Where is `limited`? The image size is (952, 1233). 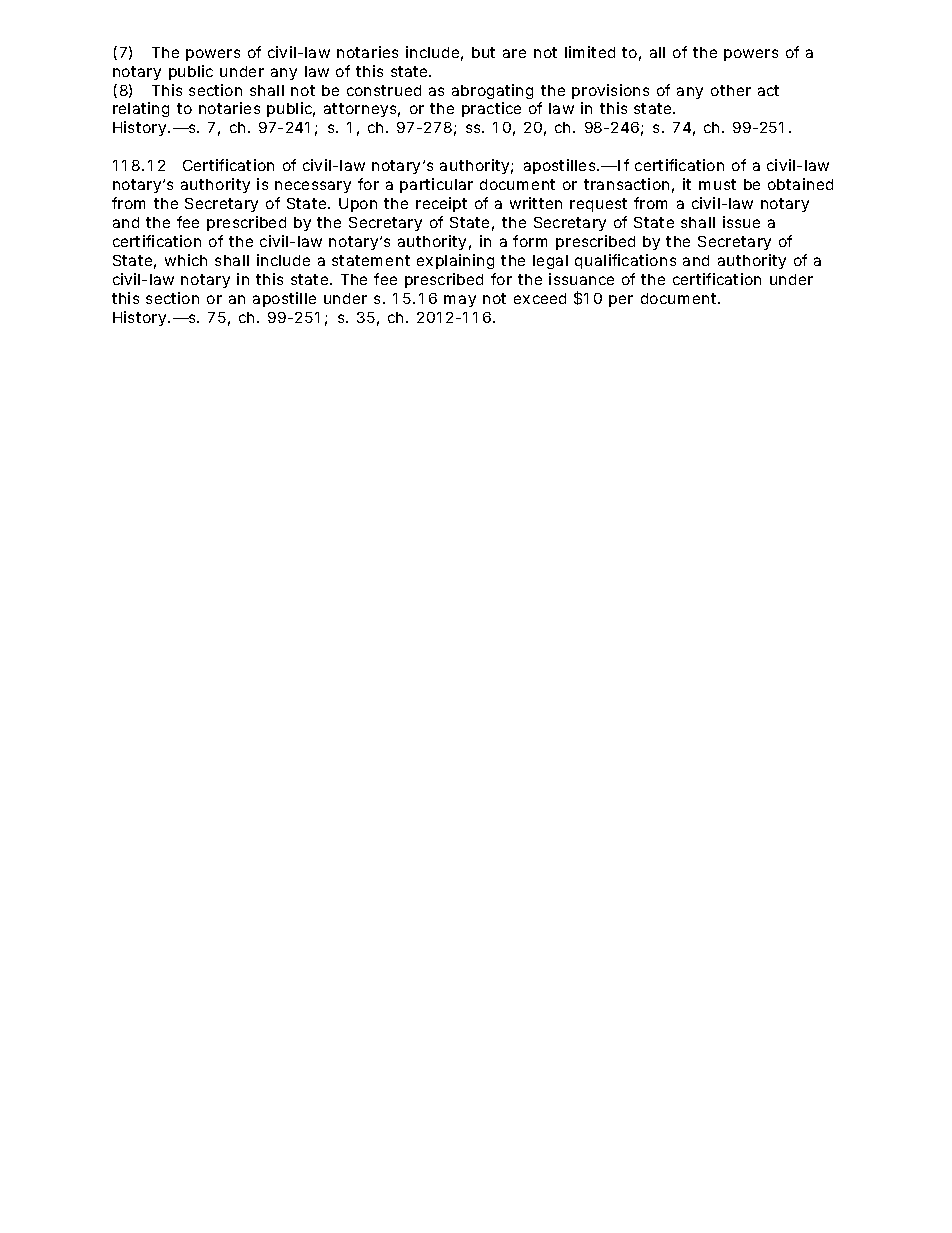 limited is located at coordinates (590, 52).
